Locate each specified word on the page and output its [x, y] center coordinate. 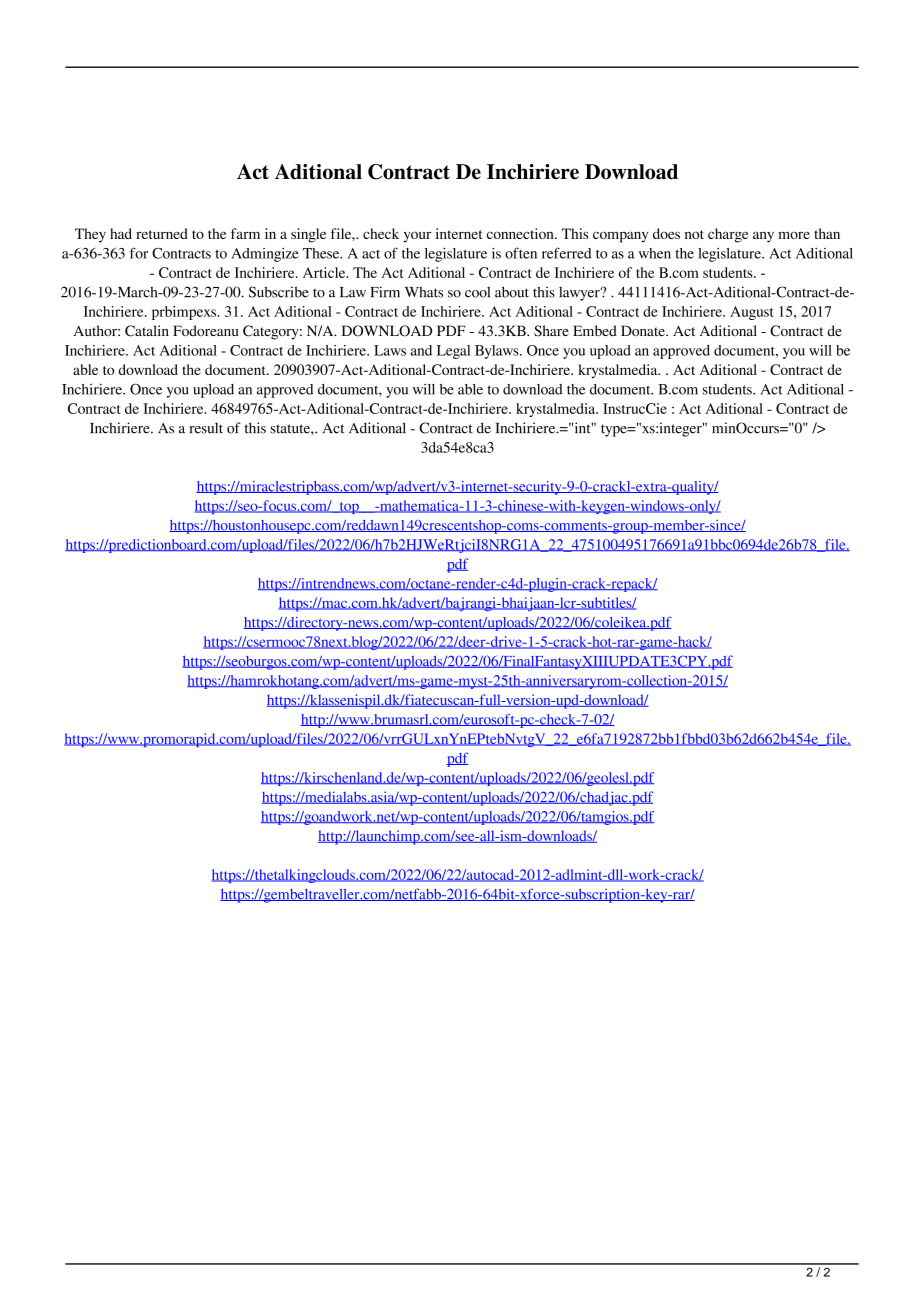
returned [162, 233]
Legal [453, 352]
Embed [595, 330]
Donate [644, 330]
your [417, 237]
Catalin [147, 331]
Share [551, 331]
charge [728, 235]
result [206, 428]
